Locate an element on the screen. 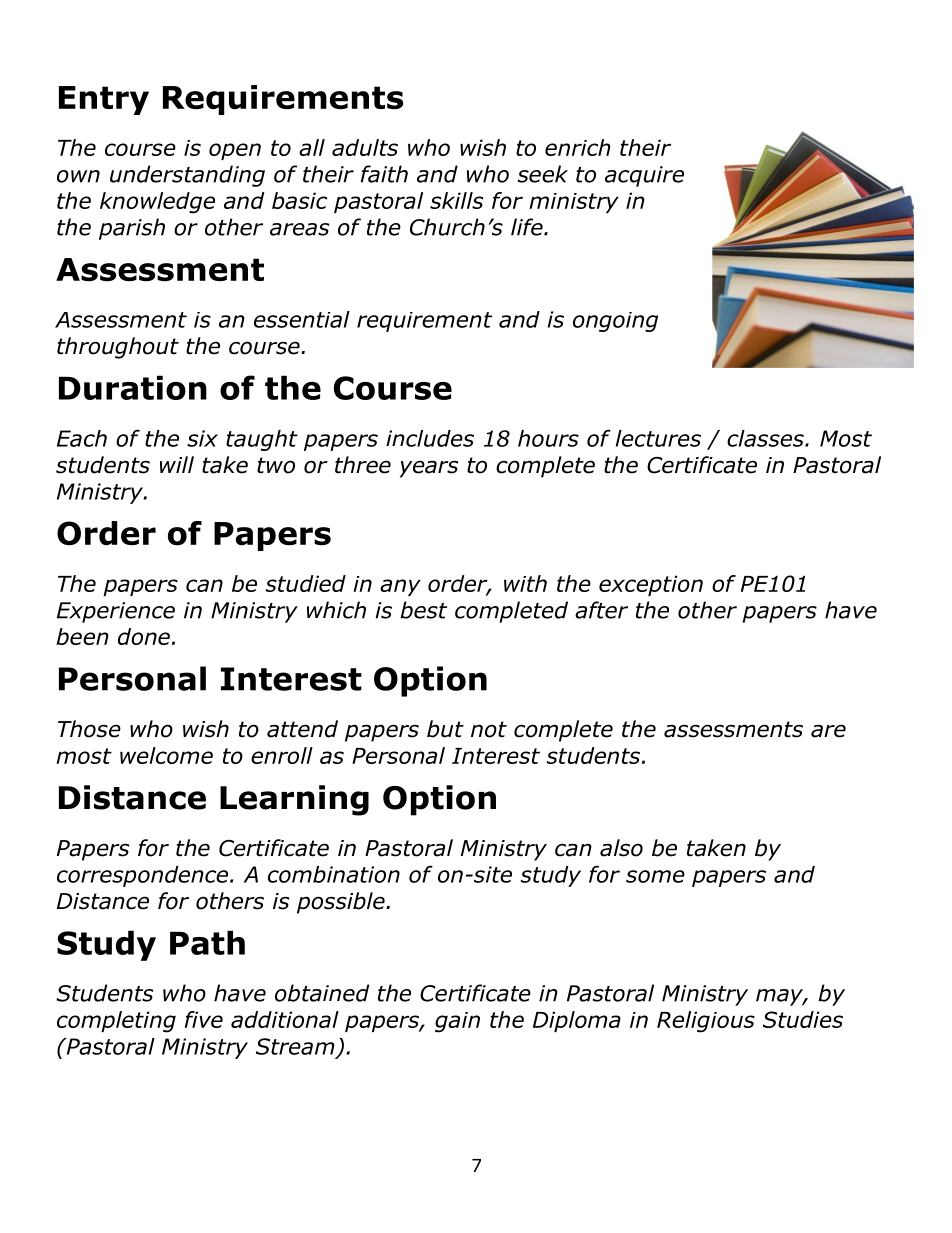  adults is located at coordinates (365, 147).
